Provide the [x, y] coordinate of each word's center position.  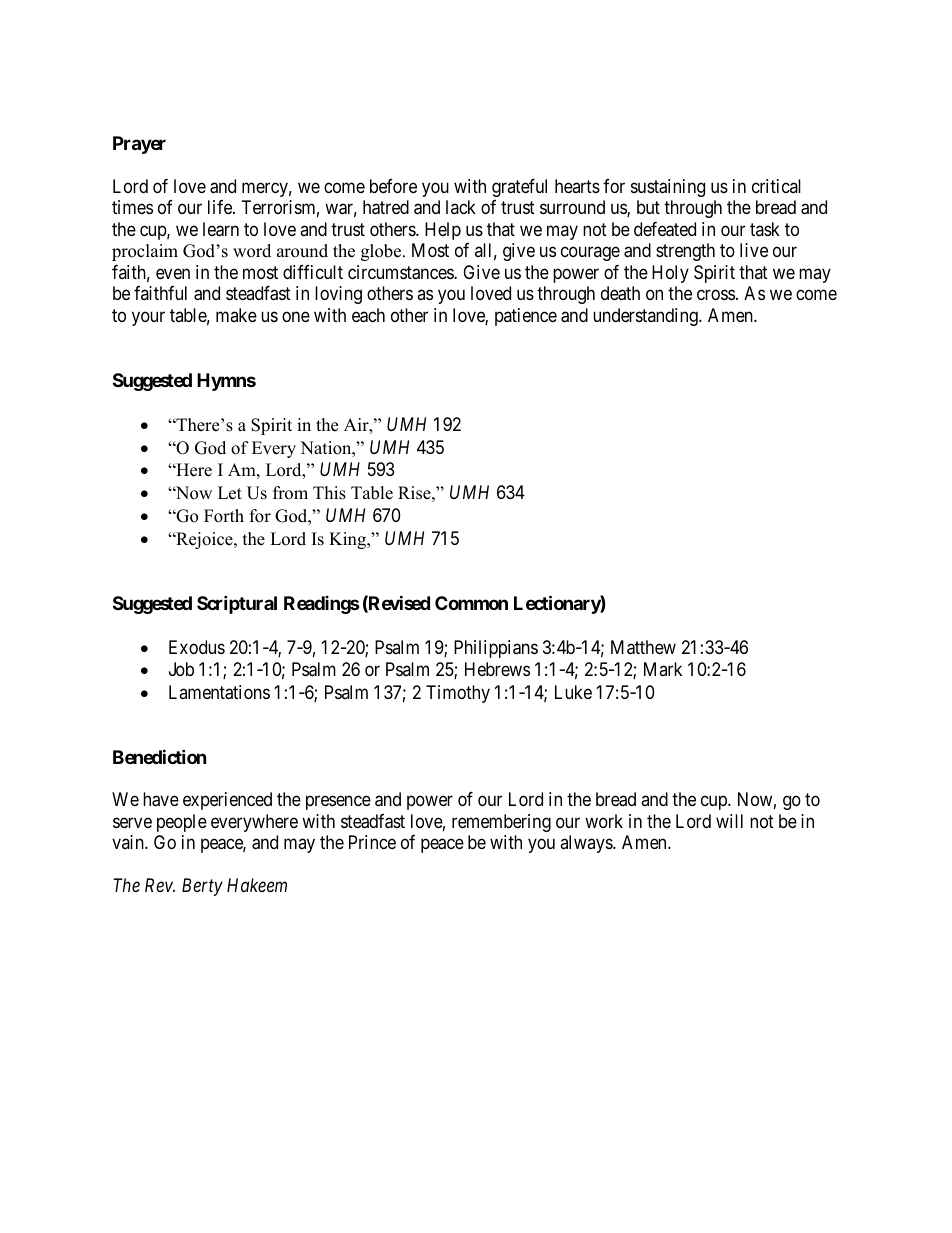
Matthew [643, 647]
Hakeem [257, 885]
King [349, 540]
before [393, 186]
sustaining [668, 188]
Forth [224, 516]
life [221, 207]
